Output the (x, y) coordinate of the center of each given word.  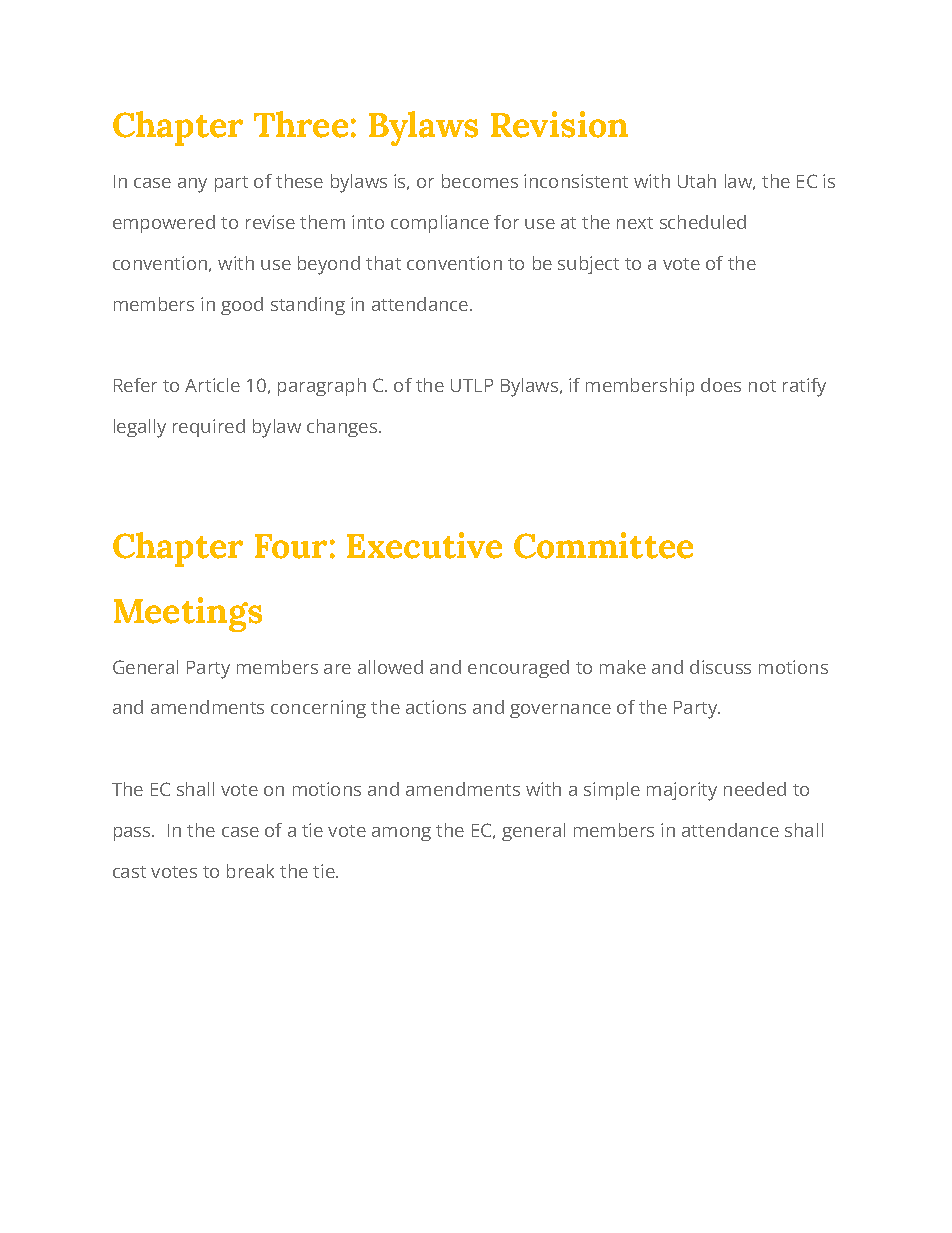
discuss (720, 667)
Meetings (188, 614)
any (192, 185)
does (721, 385)
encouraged (518, 669)
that (383, 263)
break (250, 871)
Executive (424, 545)
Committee (603, 545)
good (242, 306)
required (209, 428)
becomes (480, 181)
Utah (697, 181)
